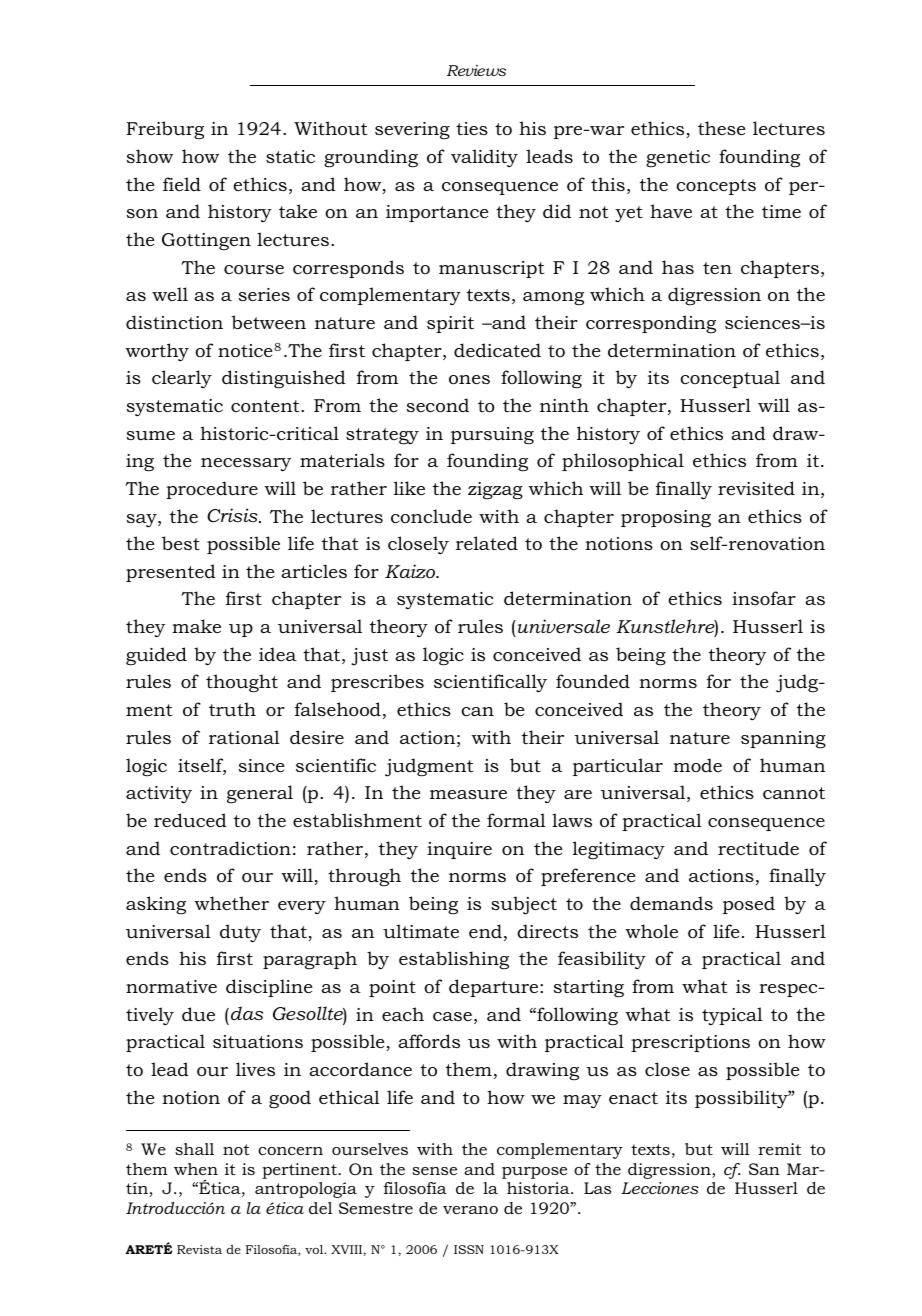 The height and width of the document is (1316, 922). What do you see at coordinates (472, 128) in the document?
I see `ties` at bounding box center [472, 128].
